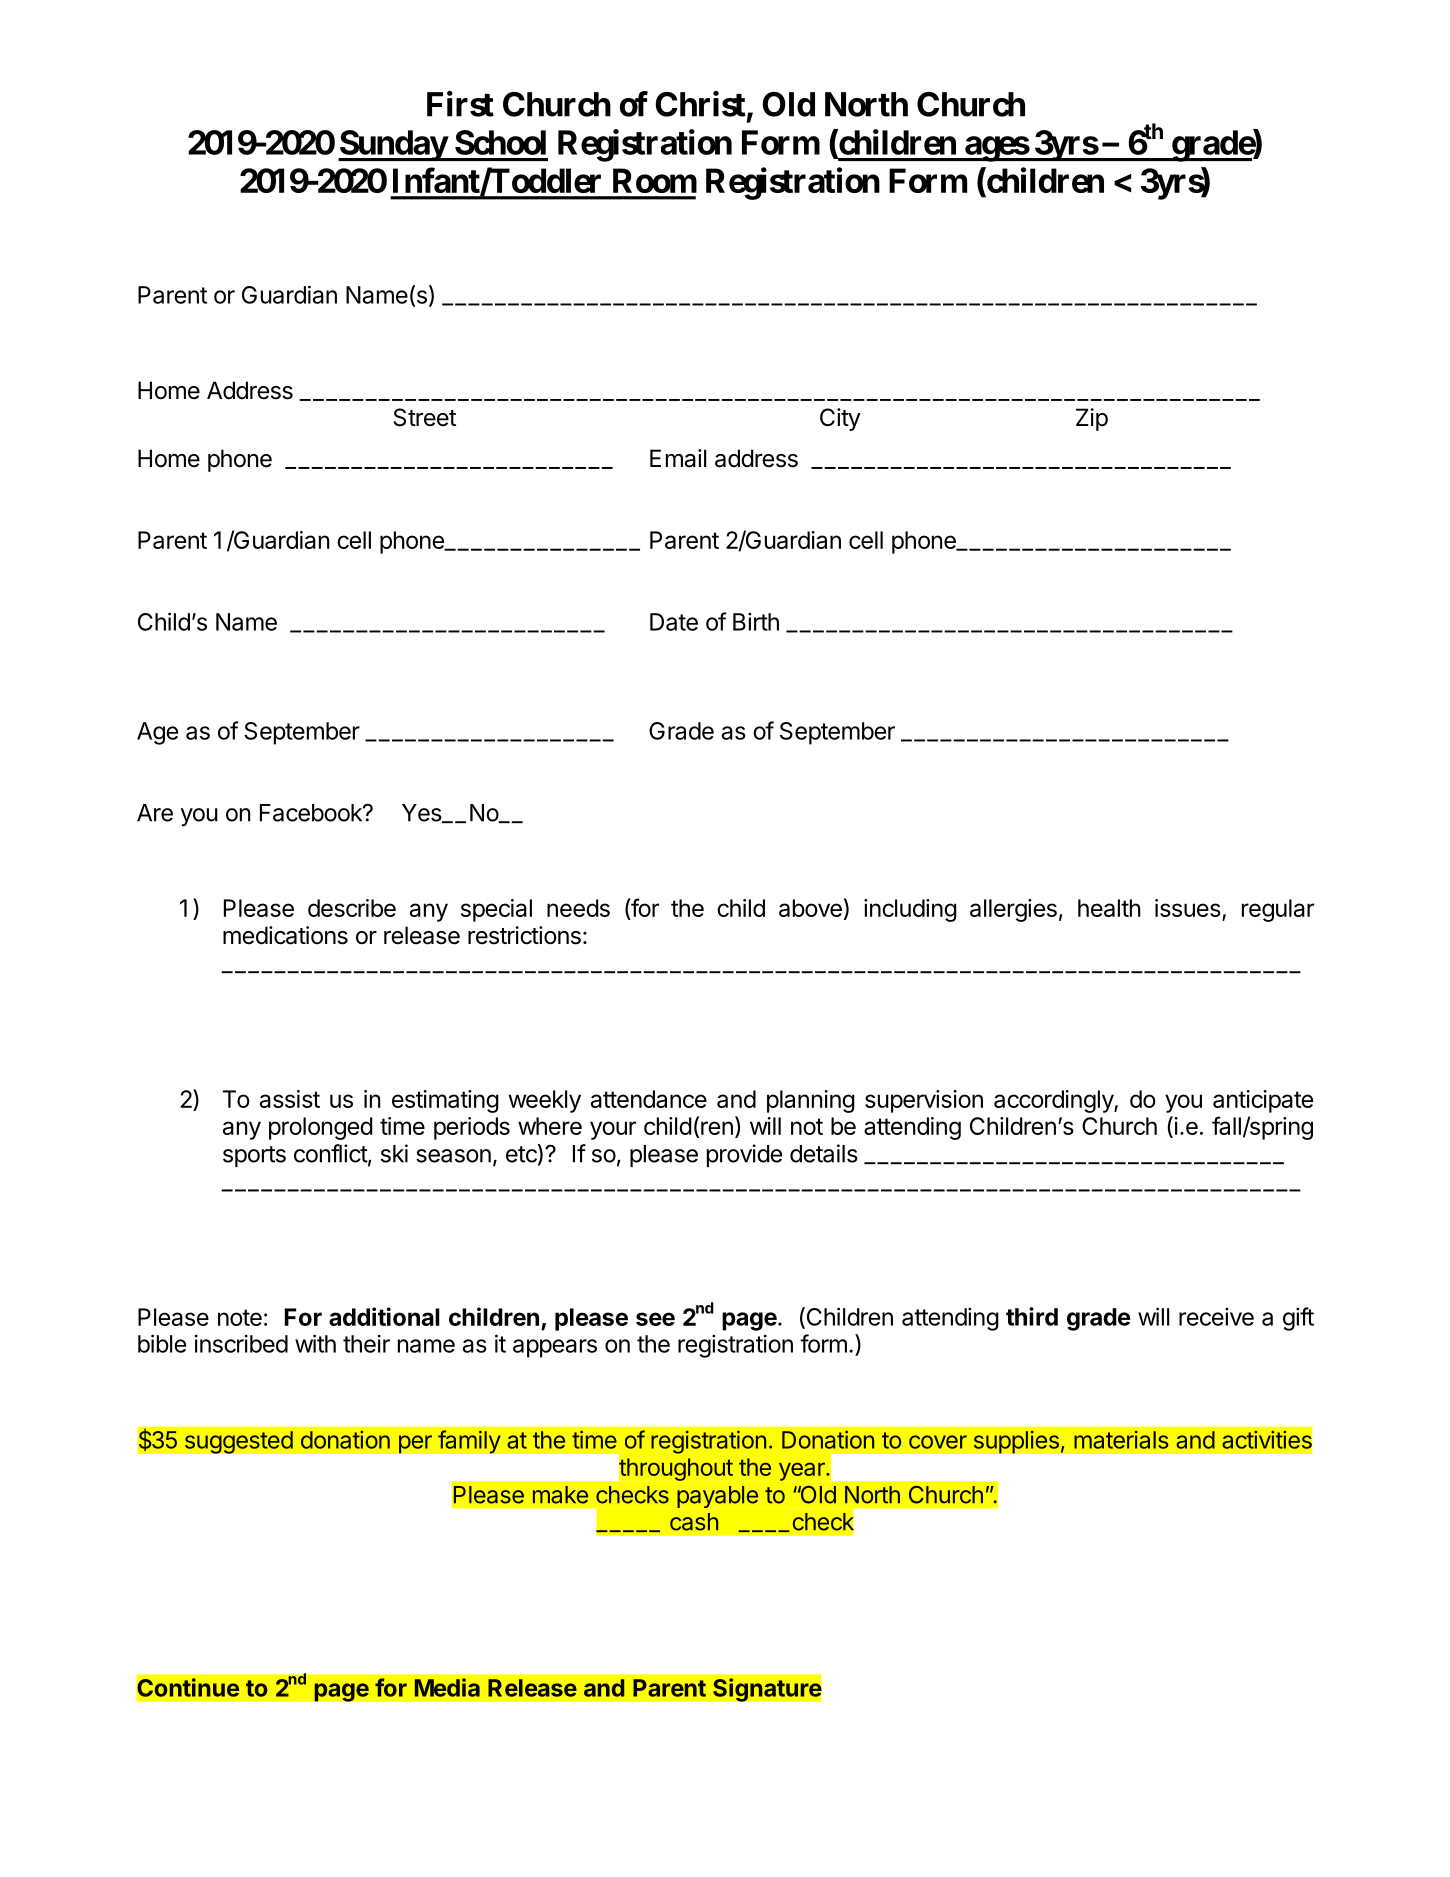 This document has width=1450, height=1877. I want to click on issues, so click(1188, 908).
